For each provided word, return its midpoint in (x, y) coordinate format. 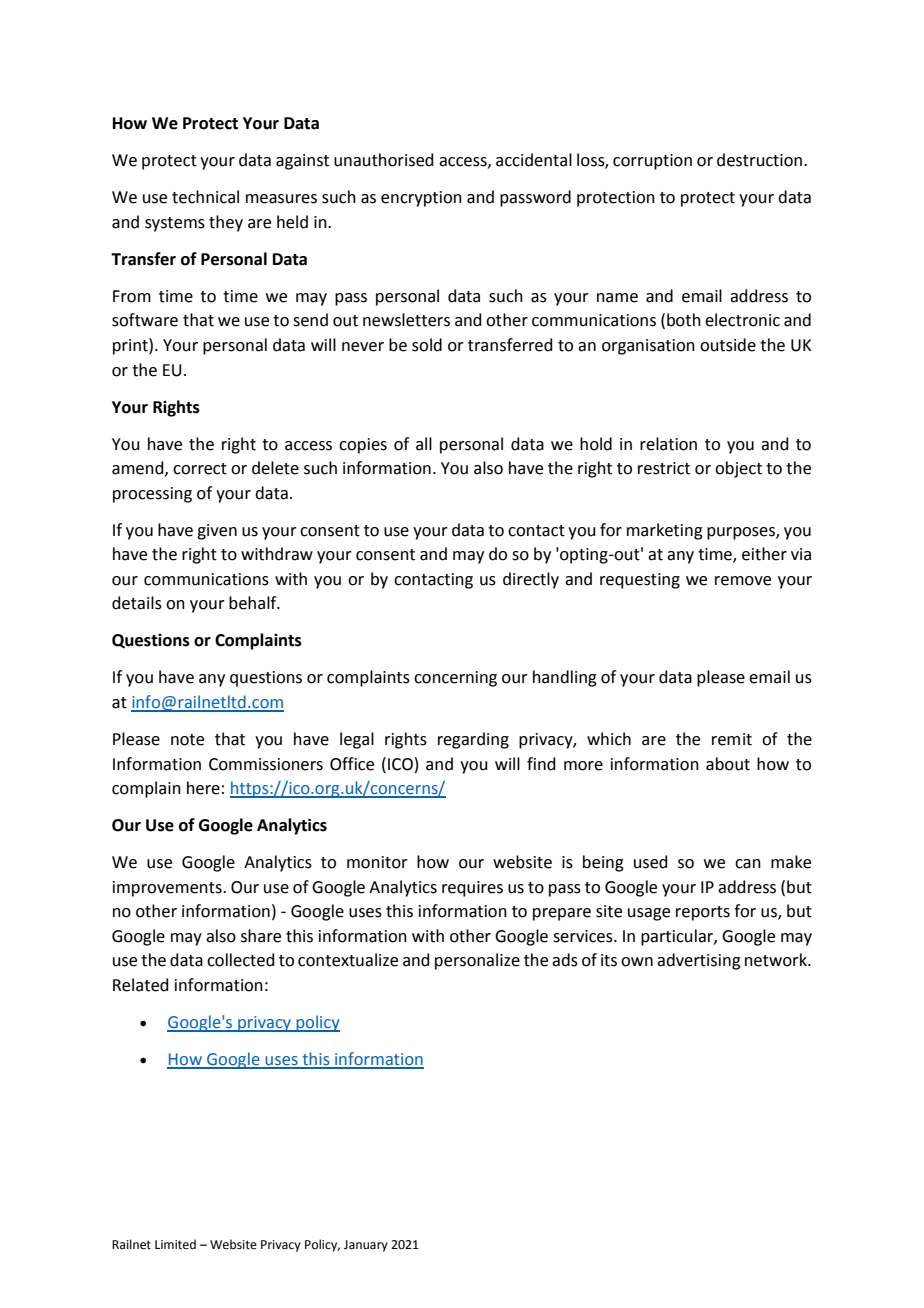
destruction (761, 160)
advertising (699, 961)
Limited (175, 1244)
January (366, 1246)
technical (205, 197)
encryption (421, 199)
